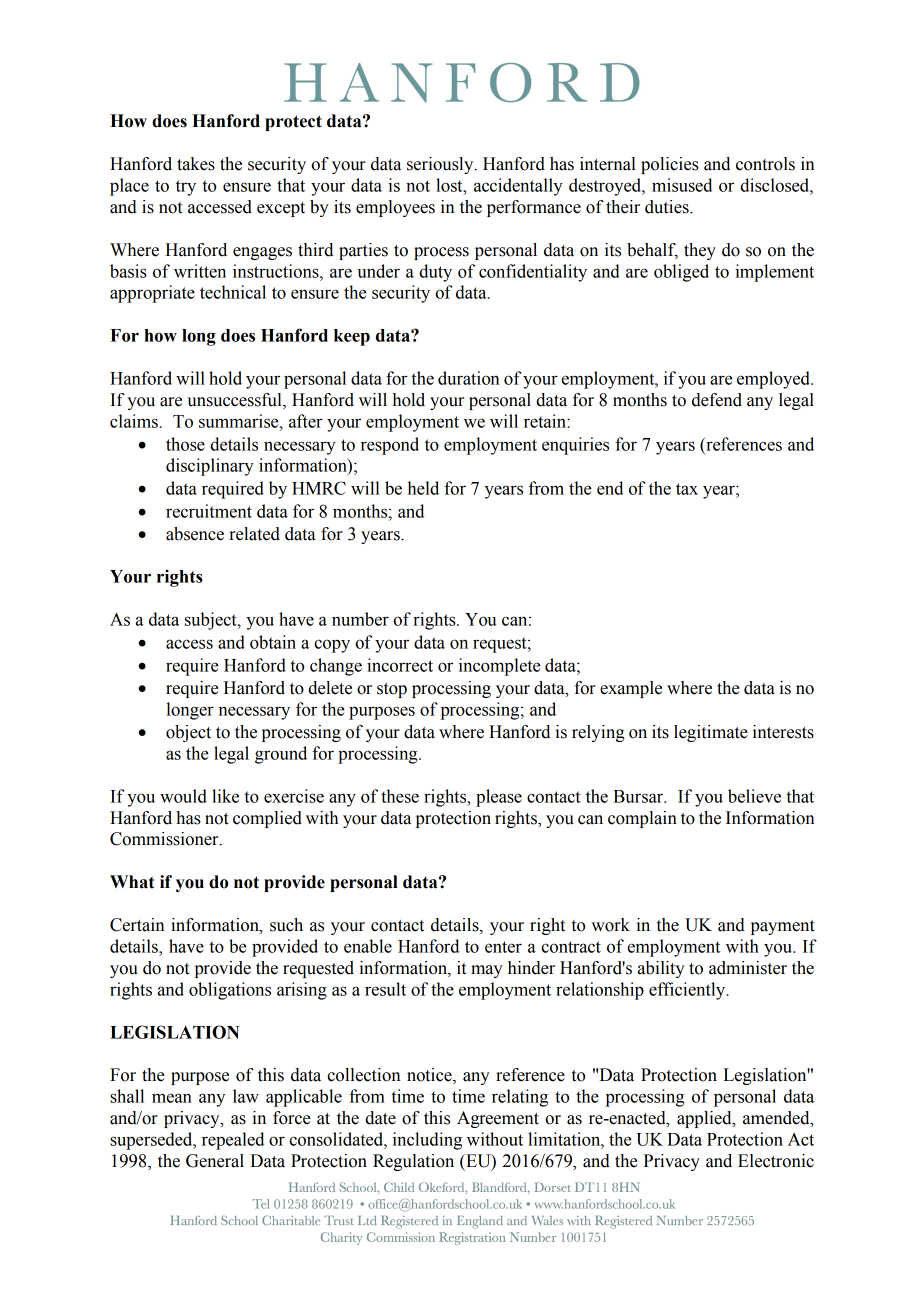 The width and height of the screenshot is (924, 1308). What do you see at coordinates (427, 1141) in the screenshot?
I see `including` at bounding box center [427, 1141].
